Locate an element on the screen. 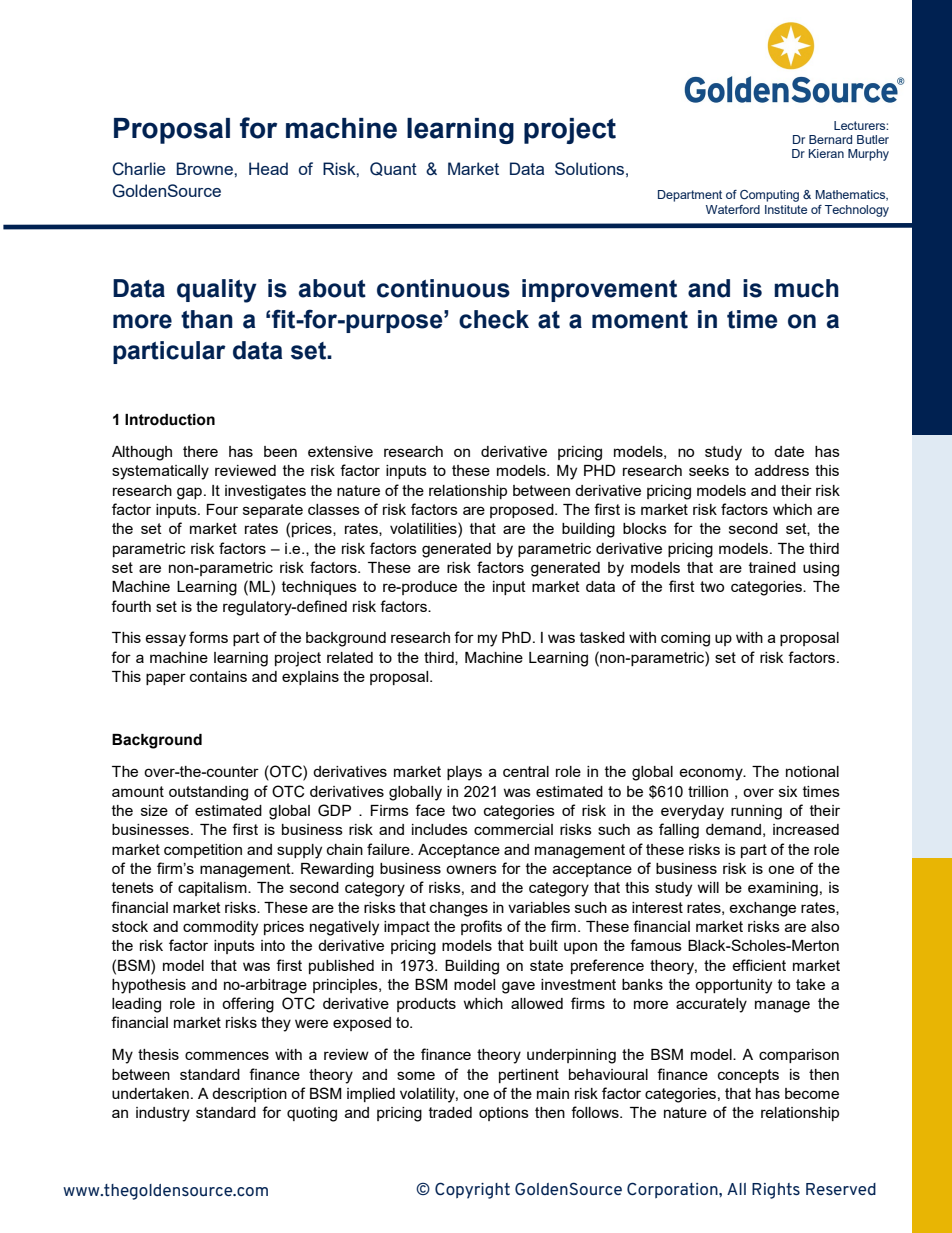 The height and width of the screenshot is (1233, 952). contains is located at coordinates (218, 676).
